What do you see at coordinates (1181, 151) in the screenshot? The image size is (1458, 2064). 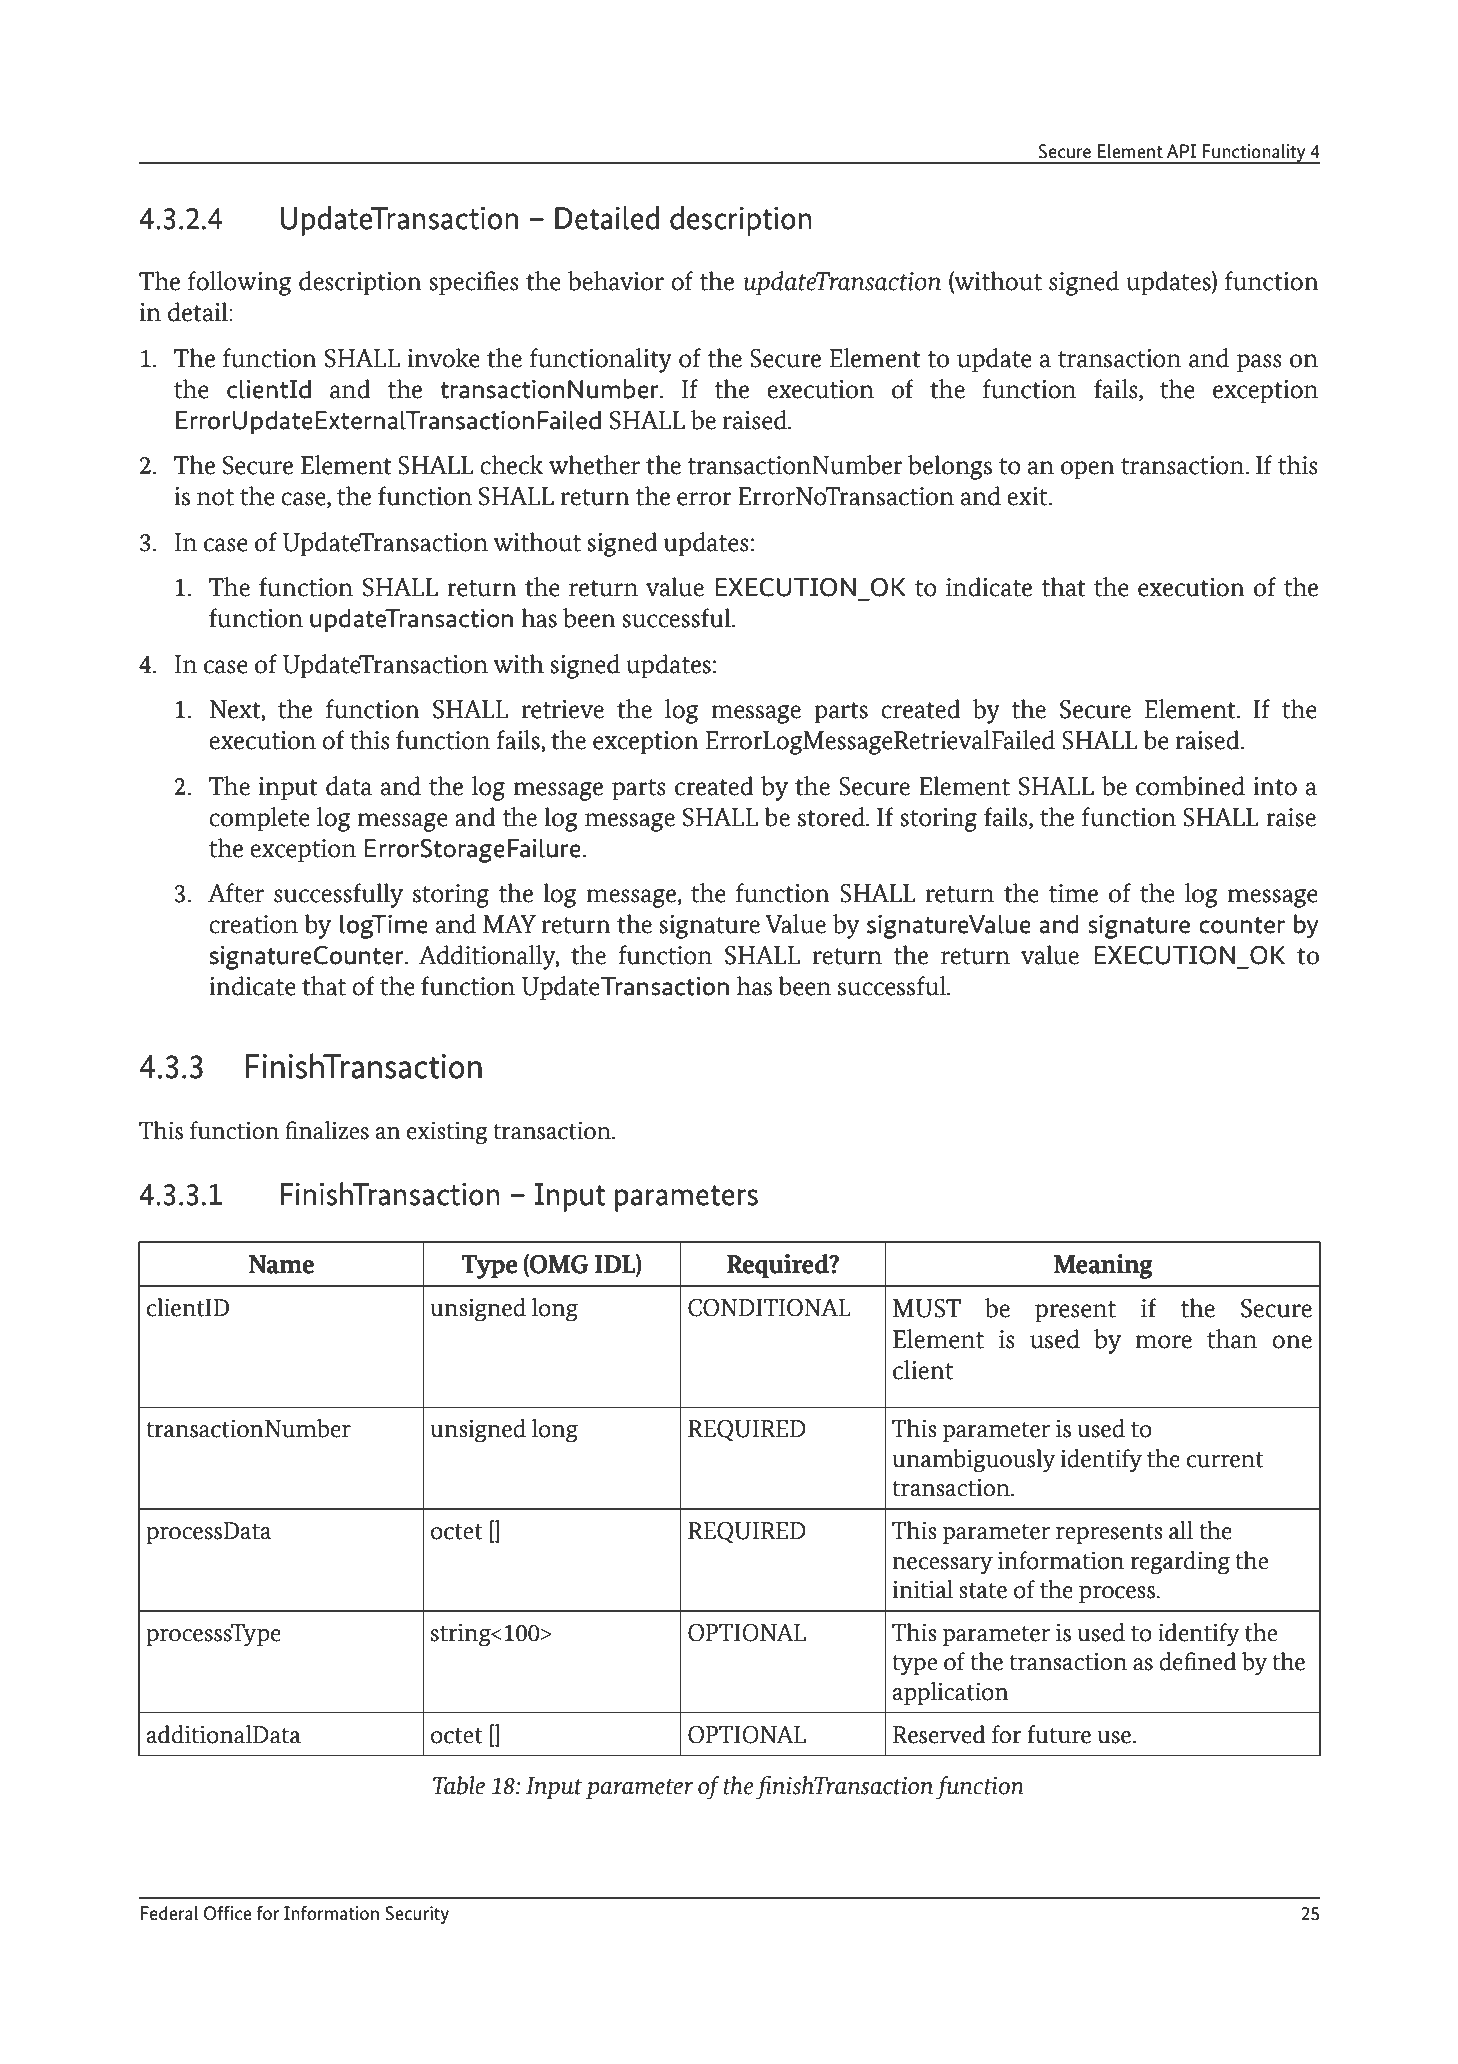 I see `API` at bounding box center [1181, 151].
